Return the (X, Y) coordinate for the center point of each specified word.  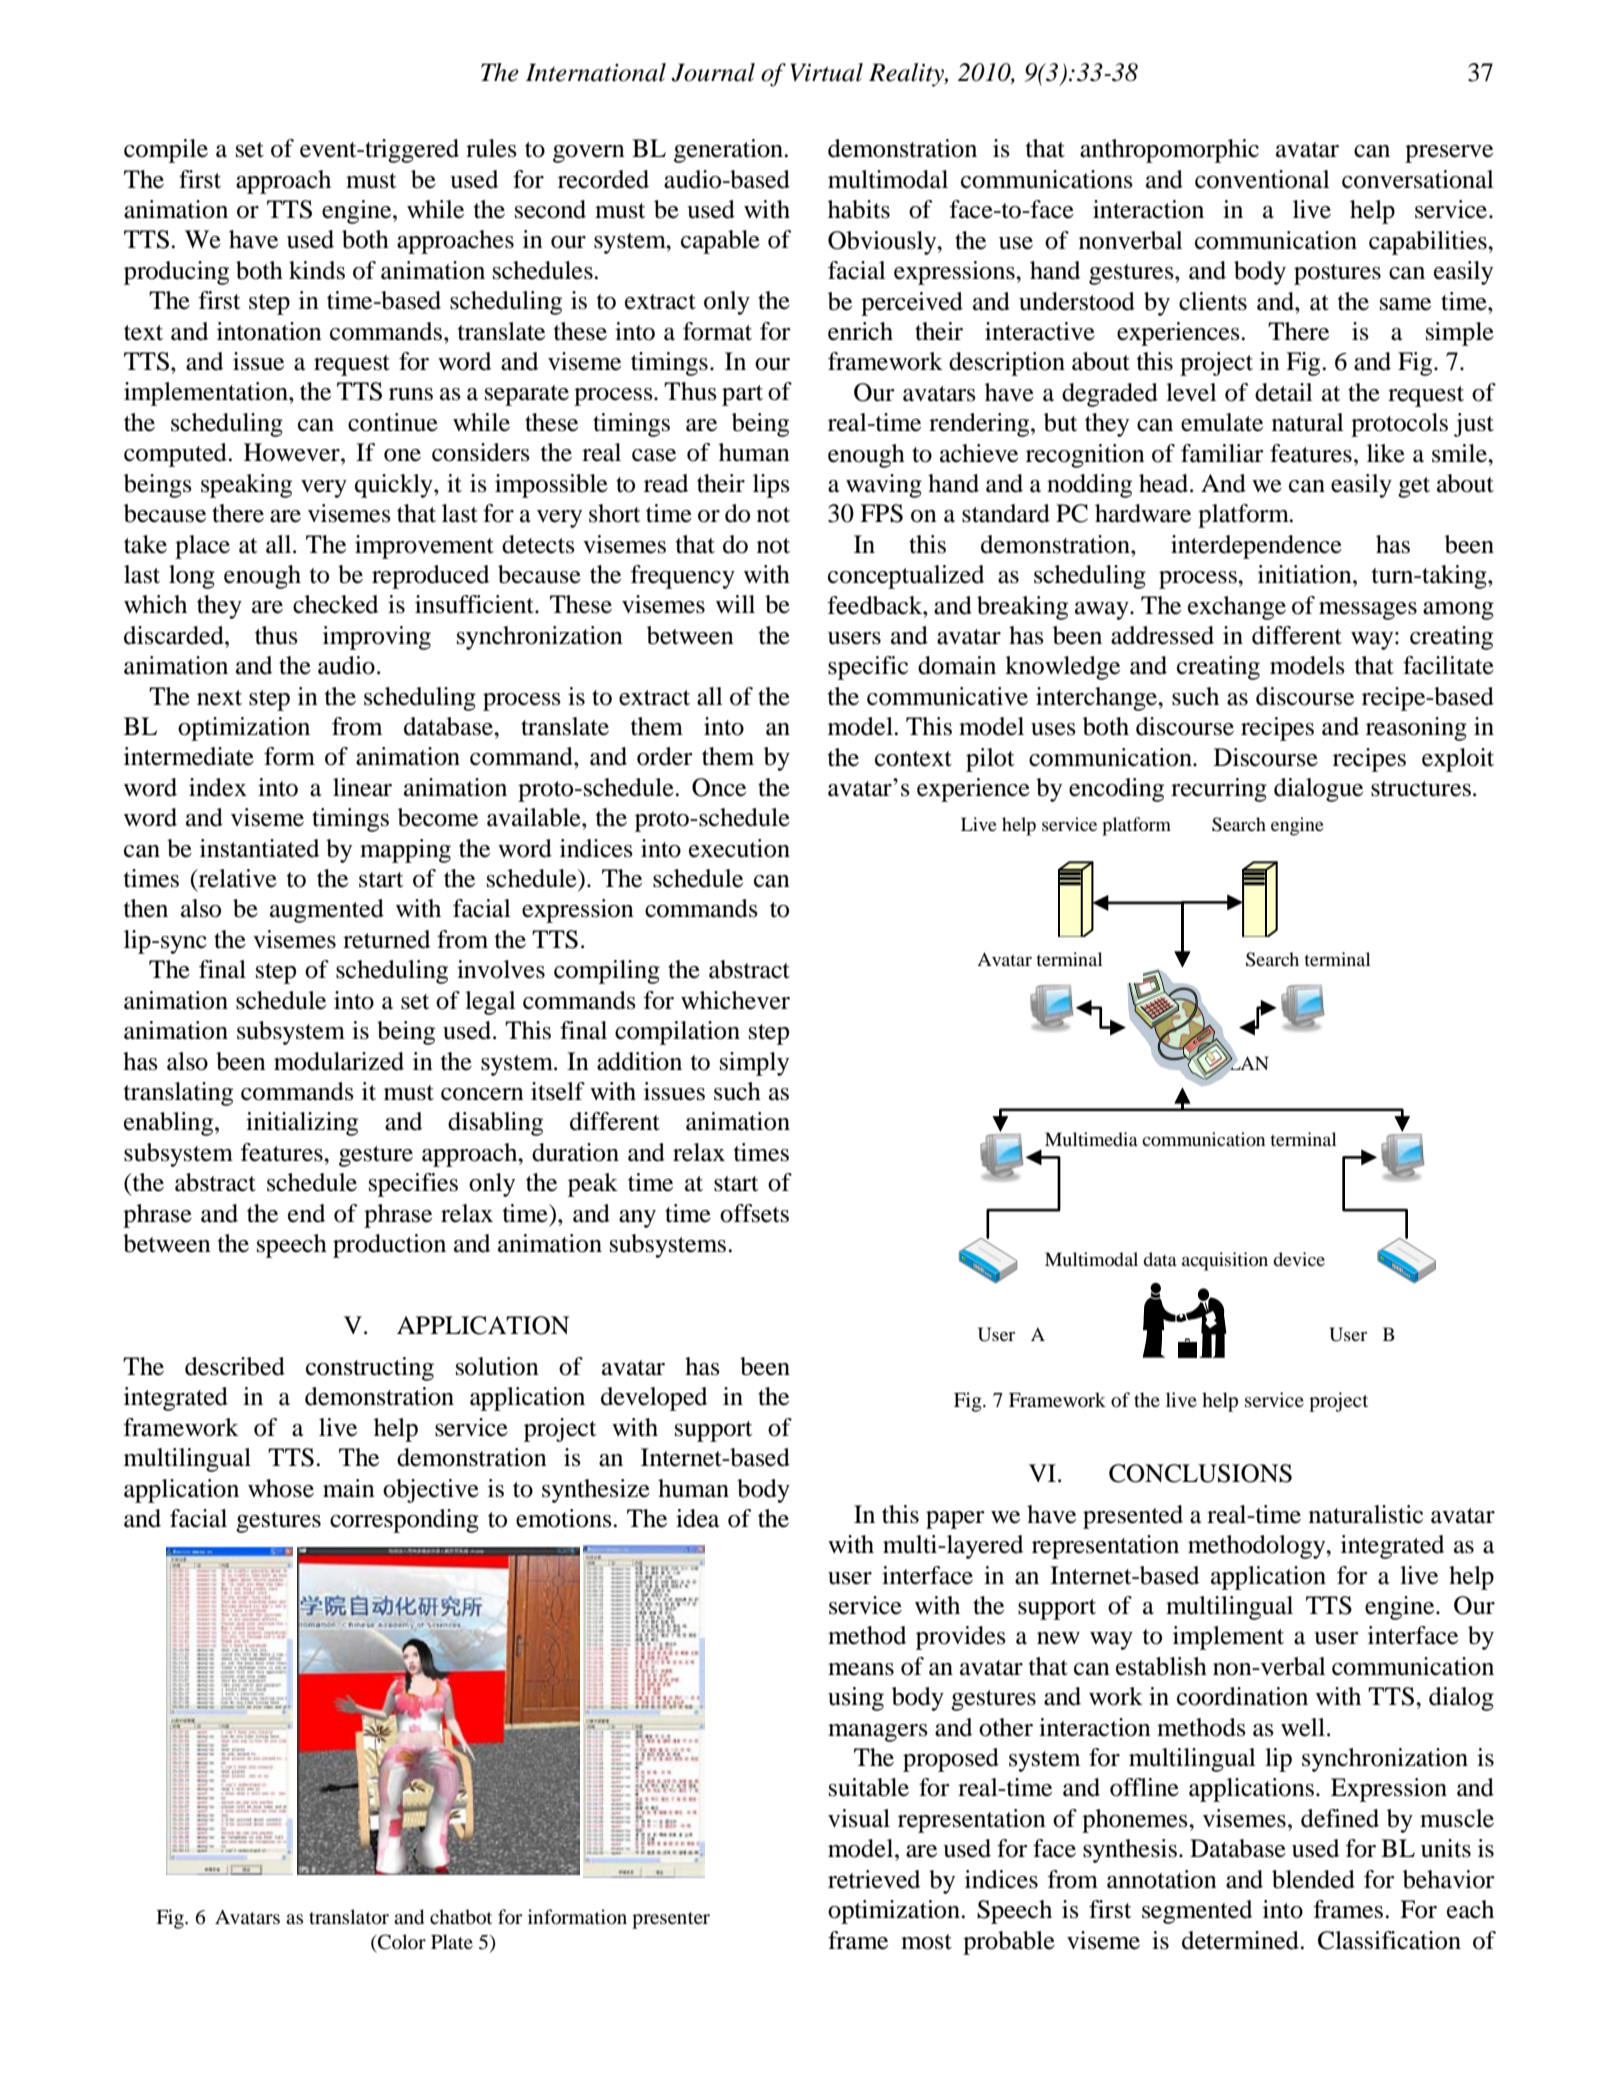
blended (1313, 1879)
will (735, 604)
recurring (1219, 790)
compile (166, 151)
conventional (1262, 179)
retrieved (874, 1879)
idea (698, 1518)
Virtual (826, 72)
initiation (1306, 574)
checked (335, 604)
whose (281, 1488)
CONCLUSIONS (1200, 1473)
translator (349, 1917)
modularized (339, 1061)
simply (754, 1064)
